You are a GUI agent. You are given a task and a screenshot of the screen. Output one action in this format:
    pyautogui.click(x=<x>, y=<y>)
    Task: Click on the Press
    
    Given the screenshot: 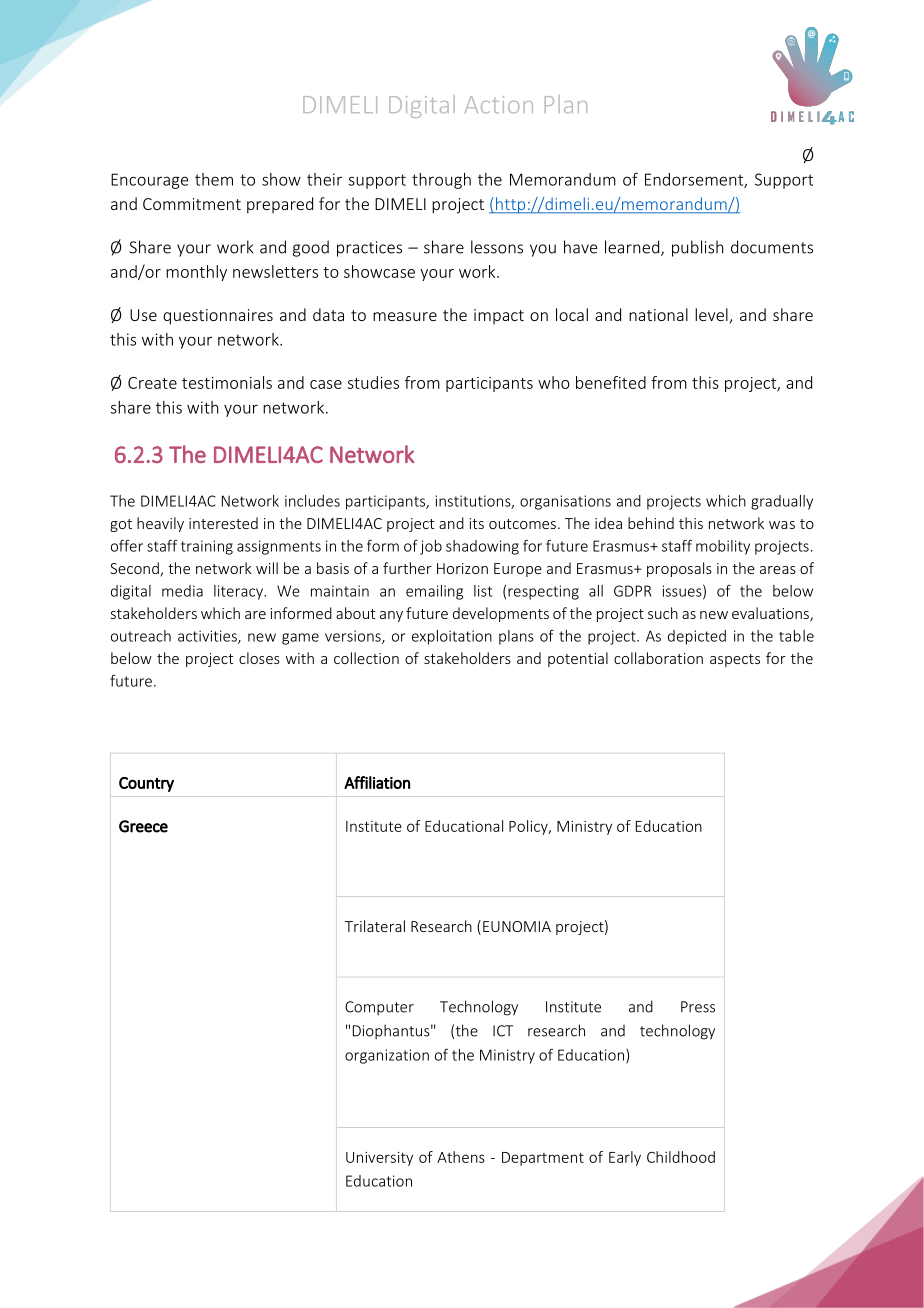 What is the action you would take?
    pyautogui.click(x=698, y=1007)
